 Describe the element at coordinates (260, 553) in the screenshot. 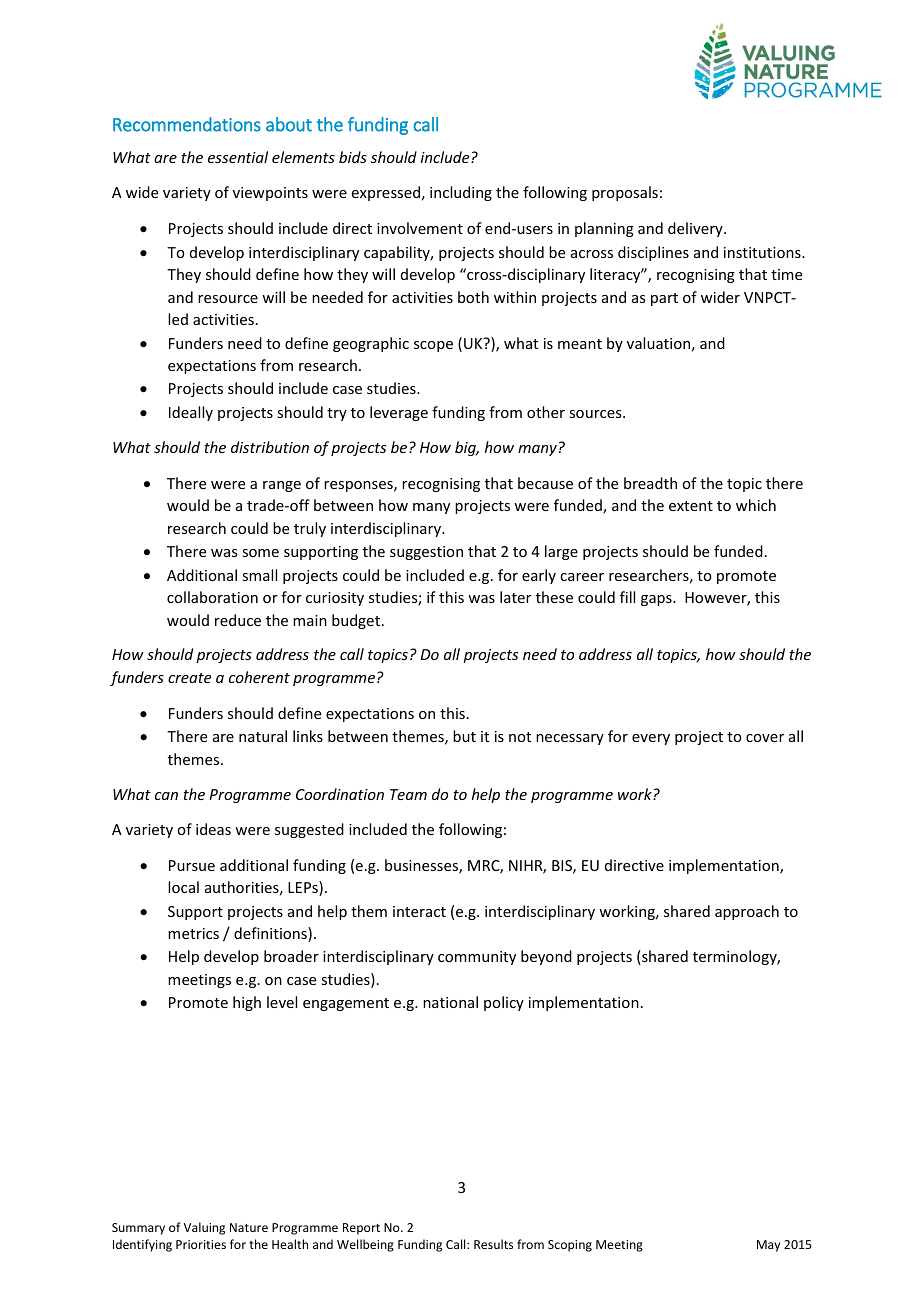

I see `some` at that location.
